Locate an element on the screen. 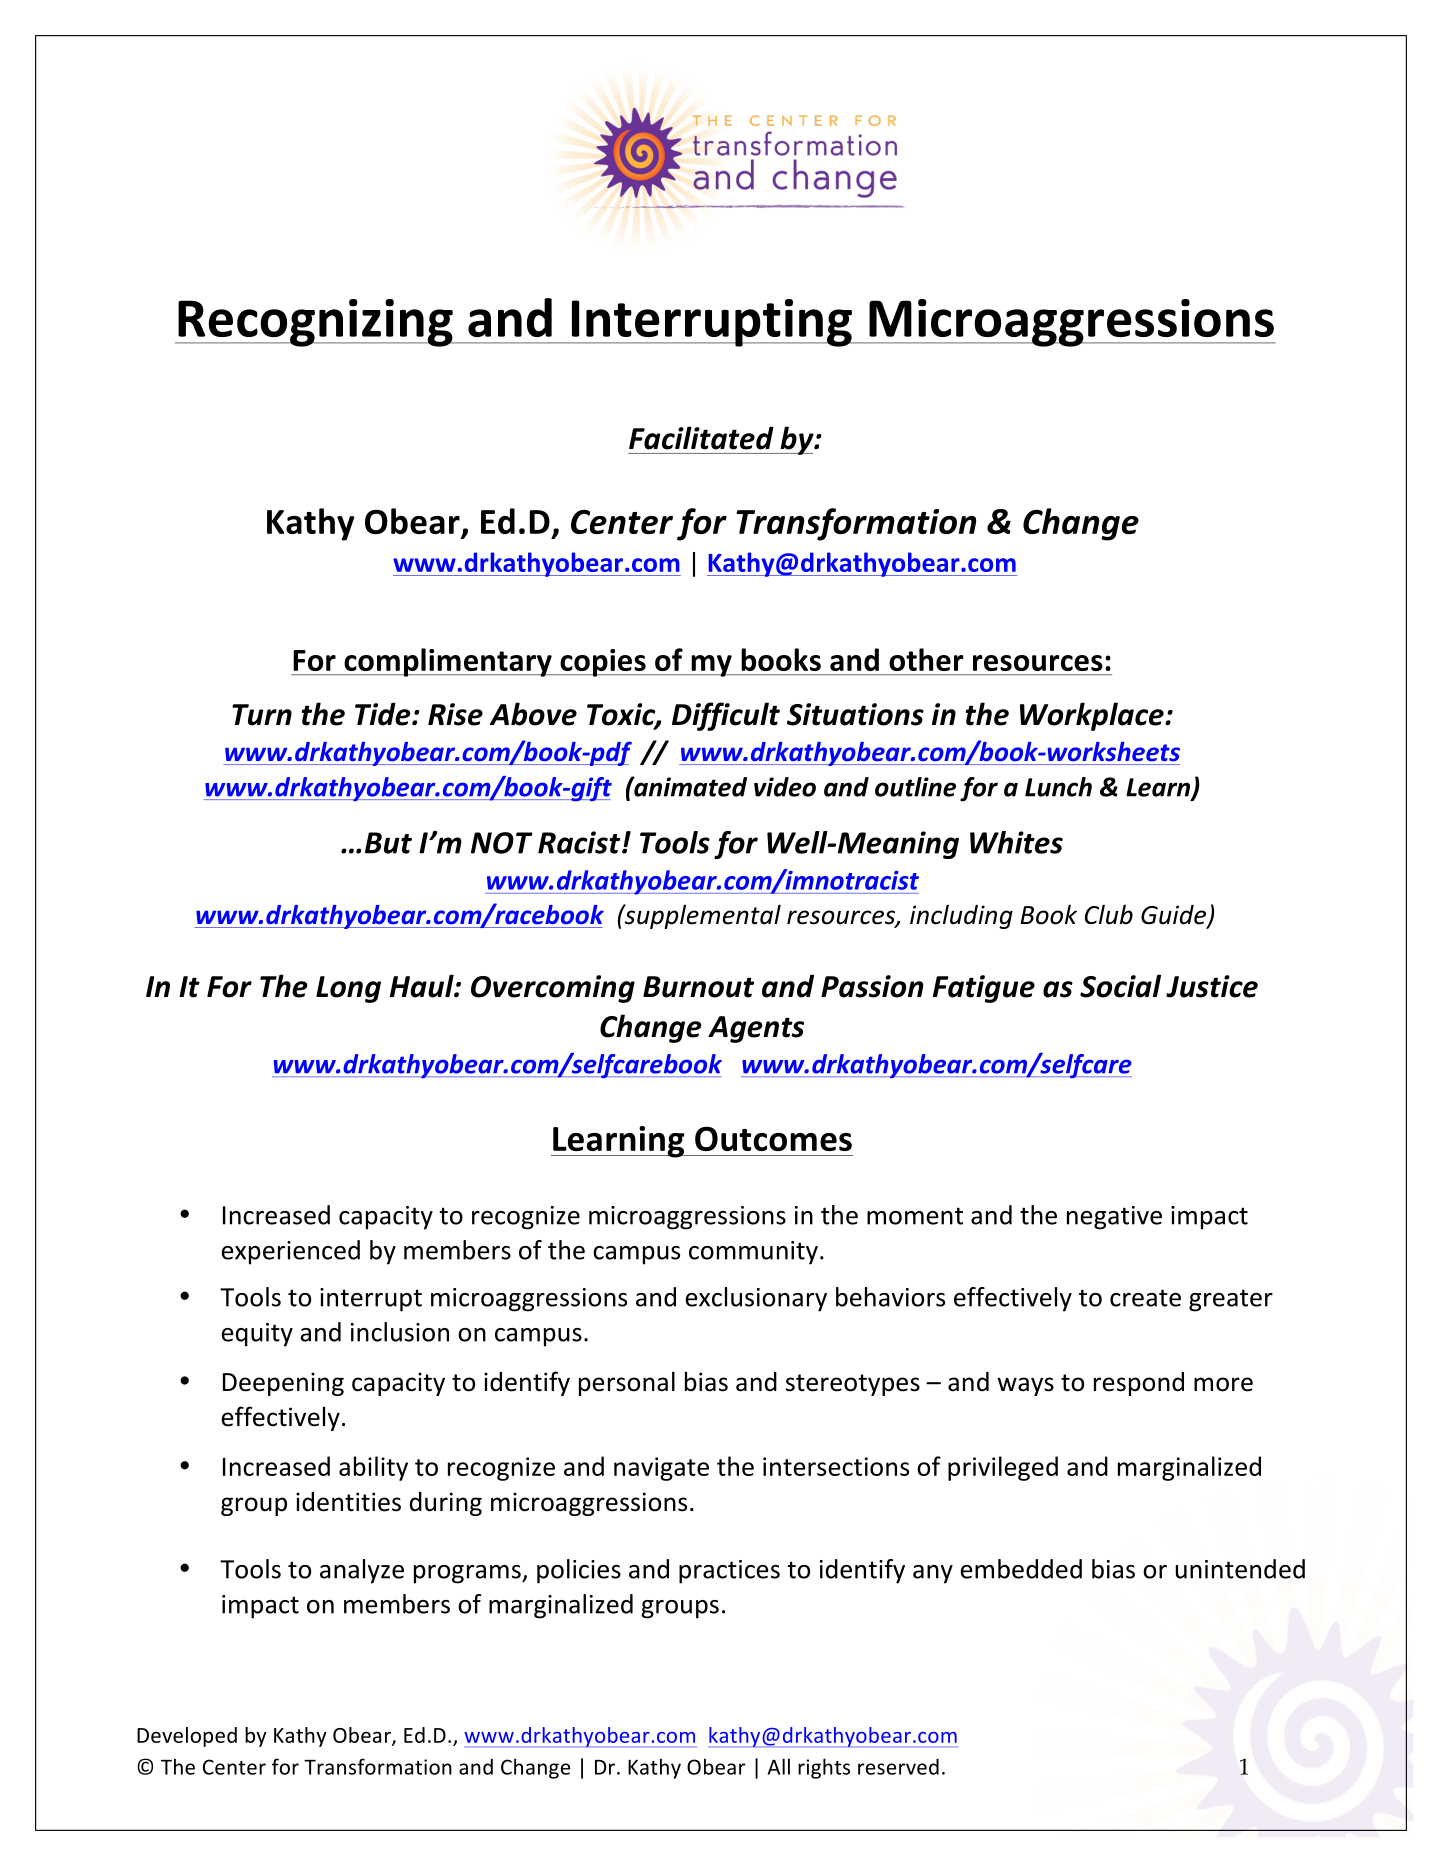 The width and height of the screenshot is (1442, 1866). Long is located at coordinates (348, 989).
